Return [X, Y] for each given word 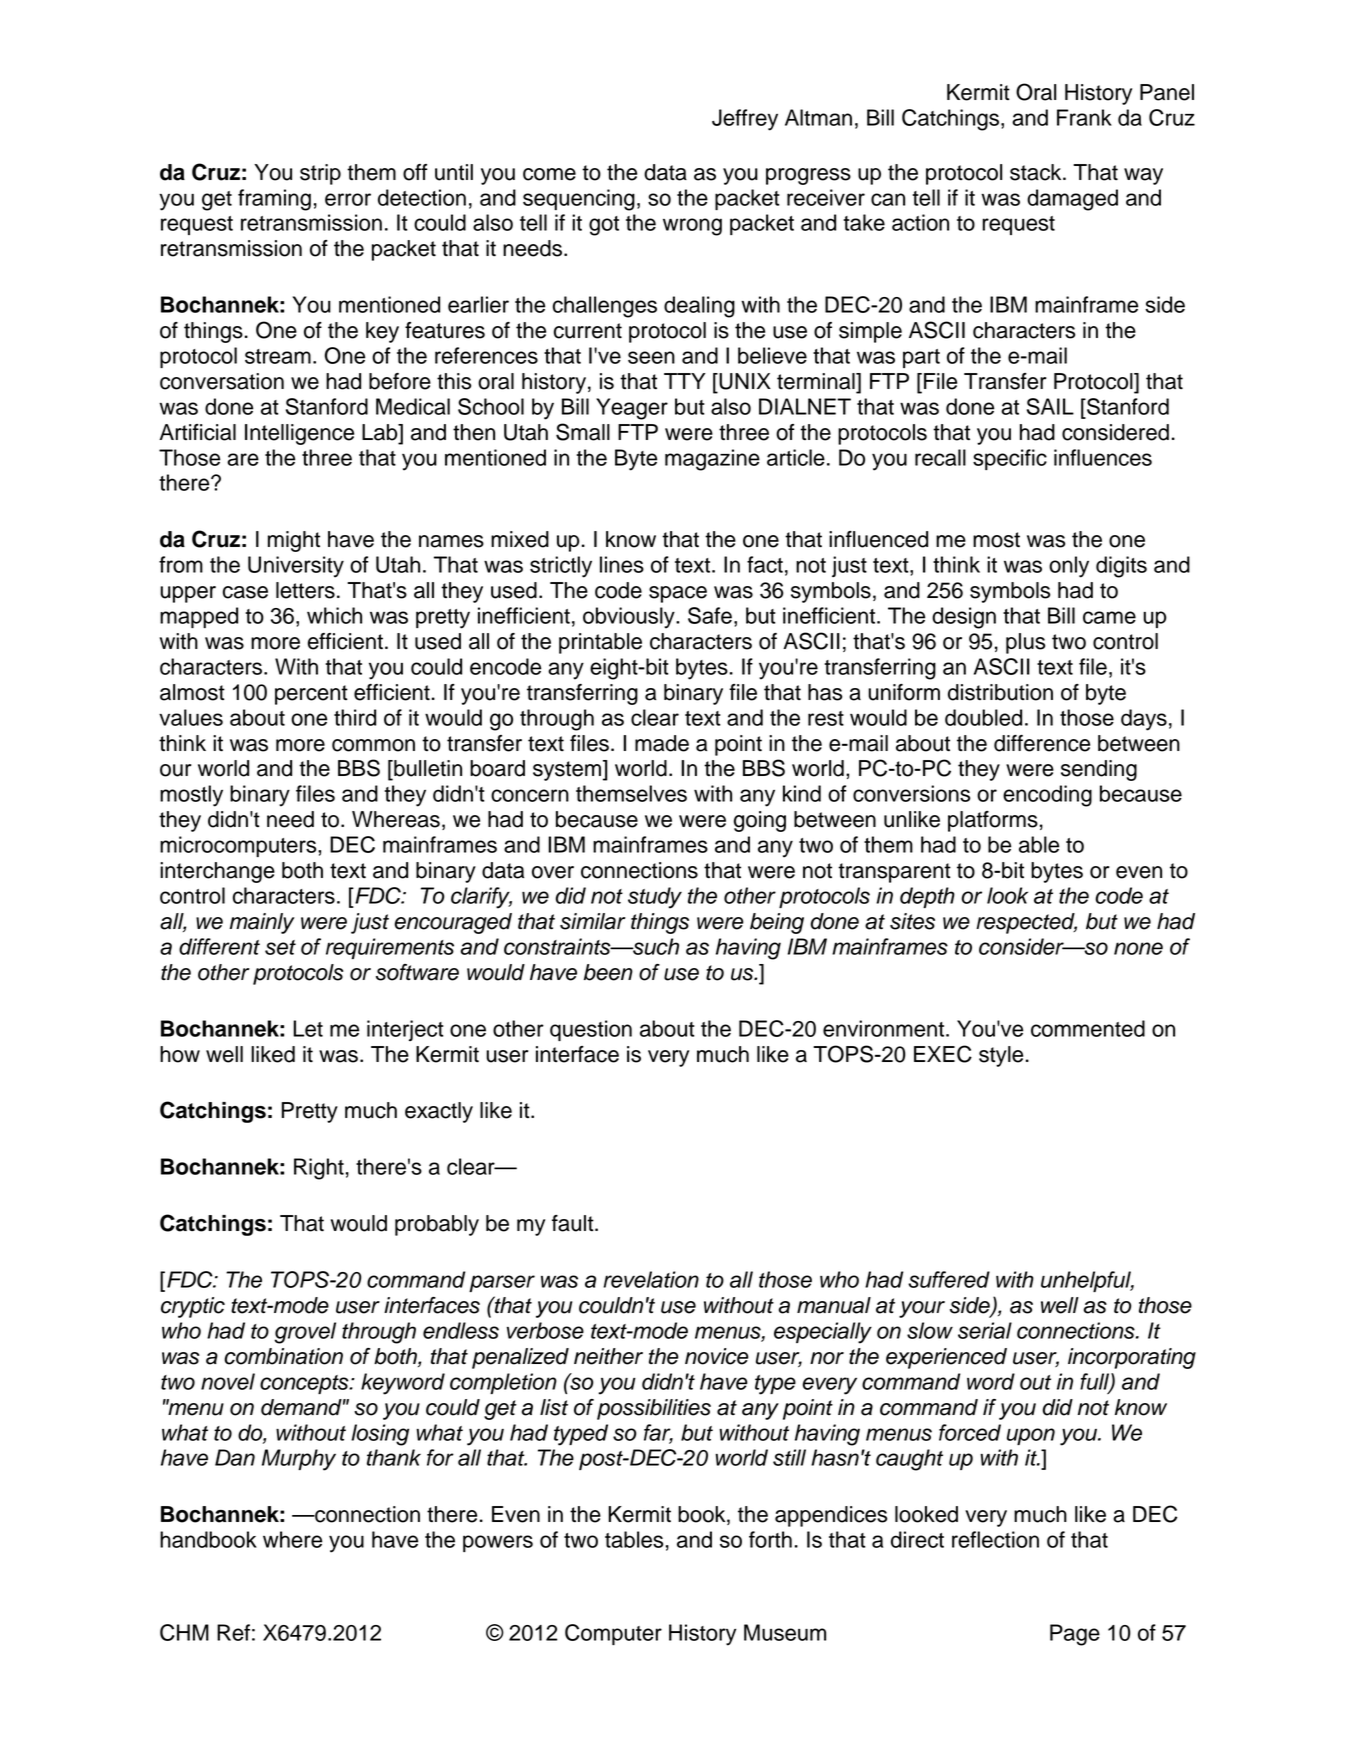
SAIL [1050, 406]
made [662, 743]
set [280, 947]
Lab [381, 433]
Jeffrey [745, 120]
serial [985, 1330]
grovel [305, 1333]
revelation [651, 1279]
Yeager [632, 409]
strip [320, 174]
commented [1088, 1028]
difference [1042, 743]
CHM [184, 1632]
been [608, 972]
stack [1037, 172]
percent [311, 695]
